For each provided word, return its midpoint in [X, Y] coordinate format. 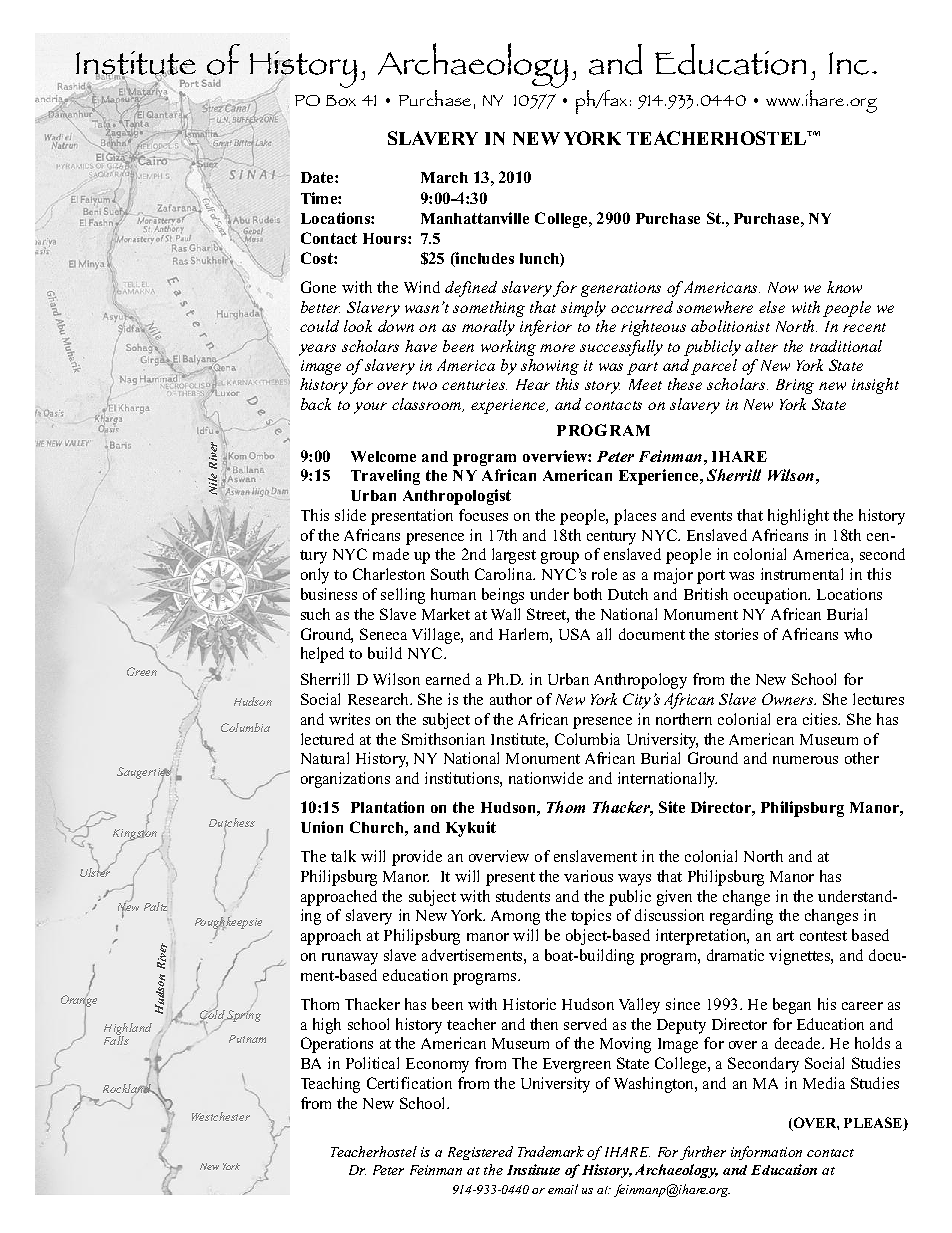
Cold [213, 1015]
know [844, 287]
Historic [529, 1004]
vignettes [800, 957]
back [316, 404]
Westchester [221, 1116]
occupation [772, 596]
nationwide [546, 778]
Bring [795, 386]
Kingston [135, 834]
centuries [474, 384]
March [444, 177]
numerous [805, 760]
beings [503, 596]
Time [320, 198]
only [315, 576]
